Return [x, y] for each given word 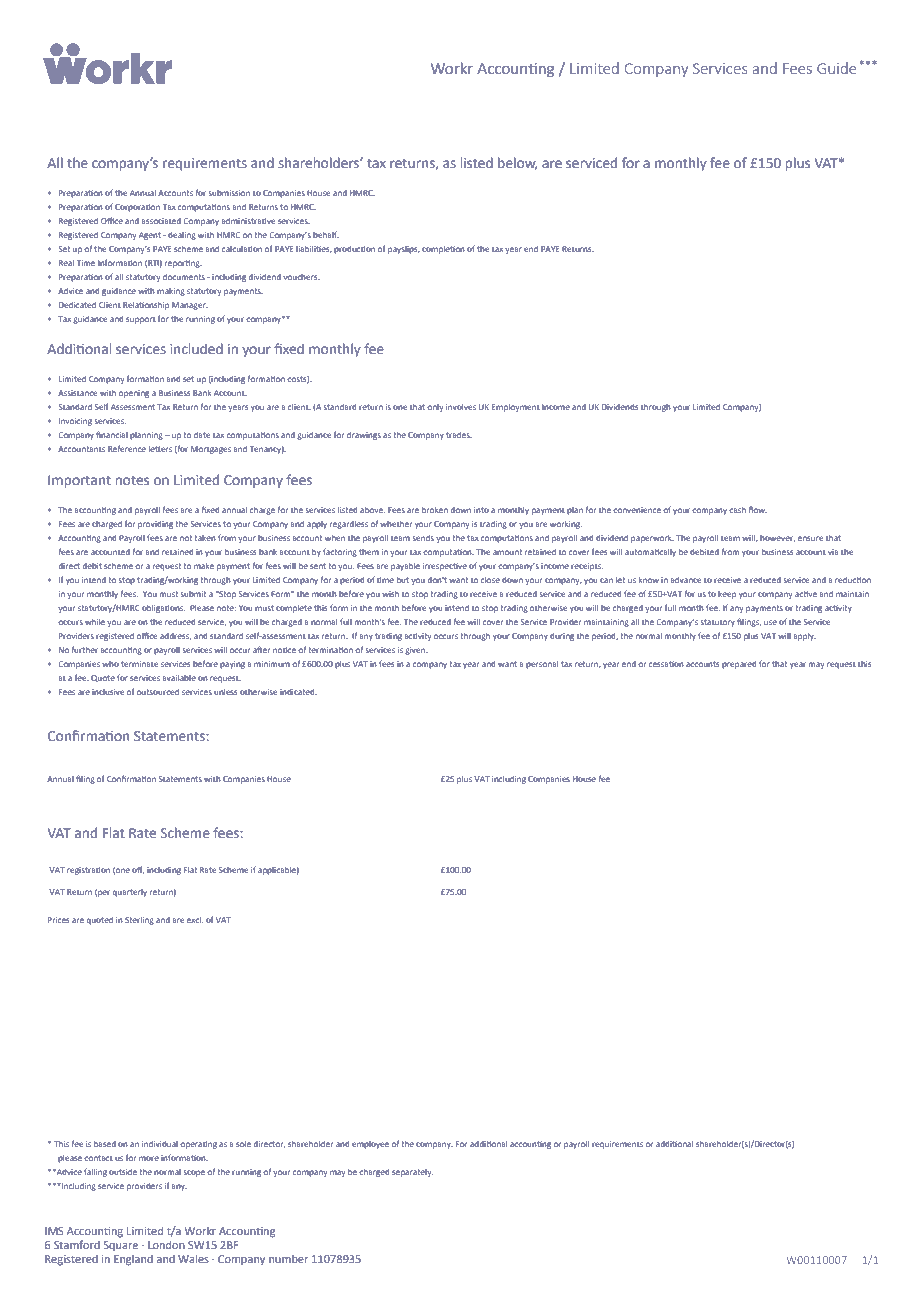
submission [229, 193]
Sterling [139, 921]
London [166, 1244]
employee [370, 1145]
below [517, 163]
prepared [739, 665]
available [179, 678]
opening [134, 394]
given [416, 651]
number [288, 1259]
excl [195, 920]
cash [737, 510]
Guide [837, 68]
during [562, 637]
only [435, 408]
